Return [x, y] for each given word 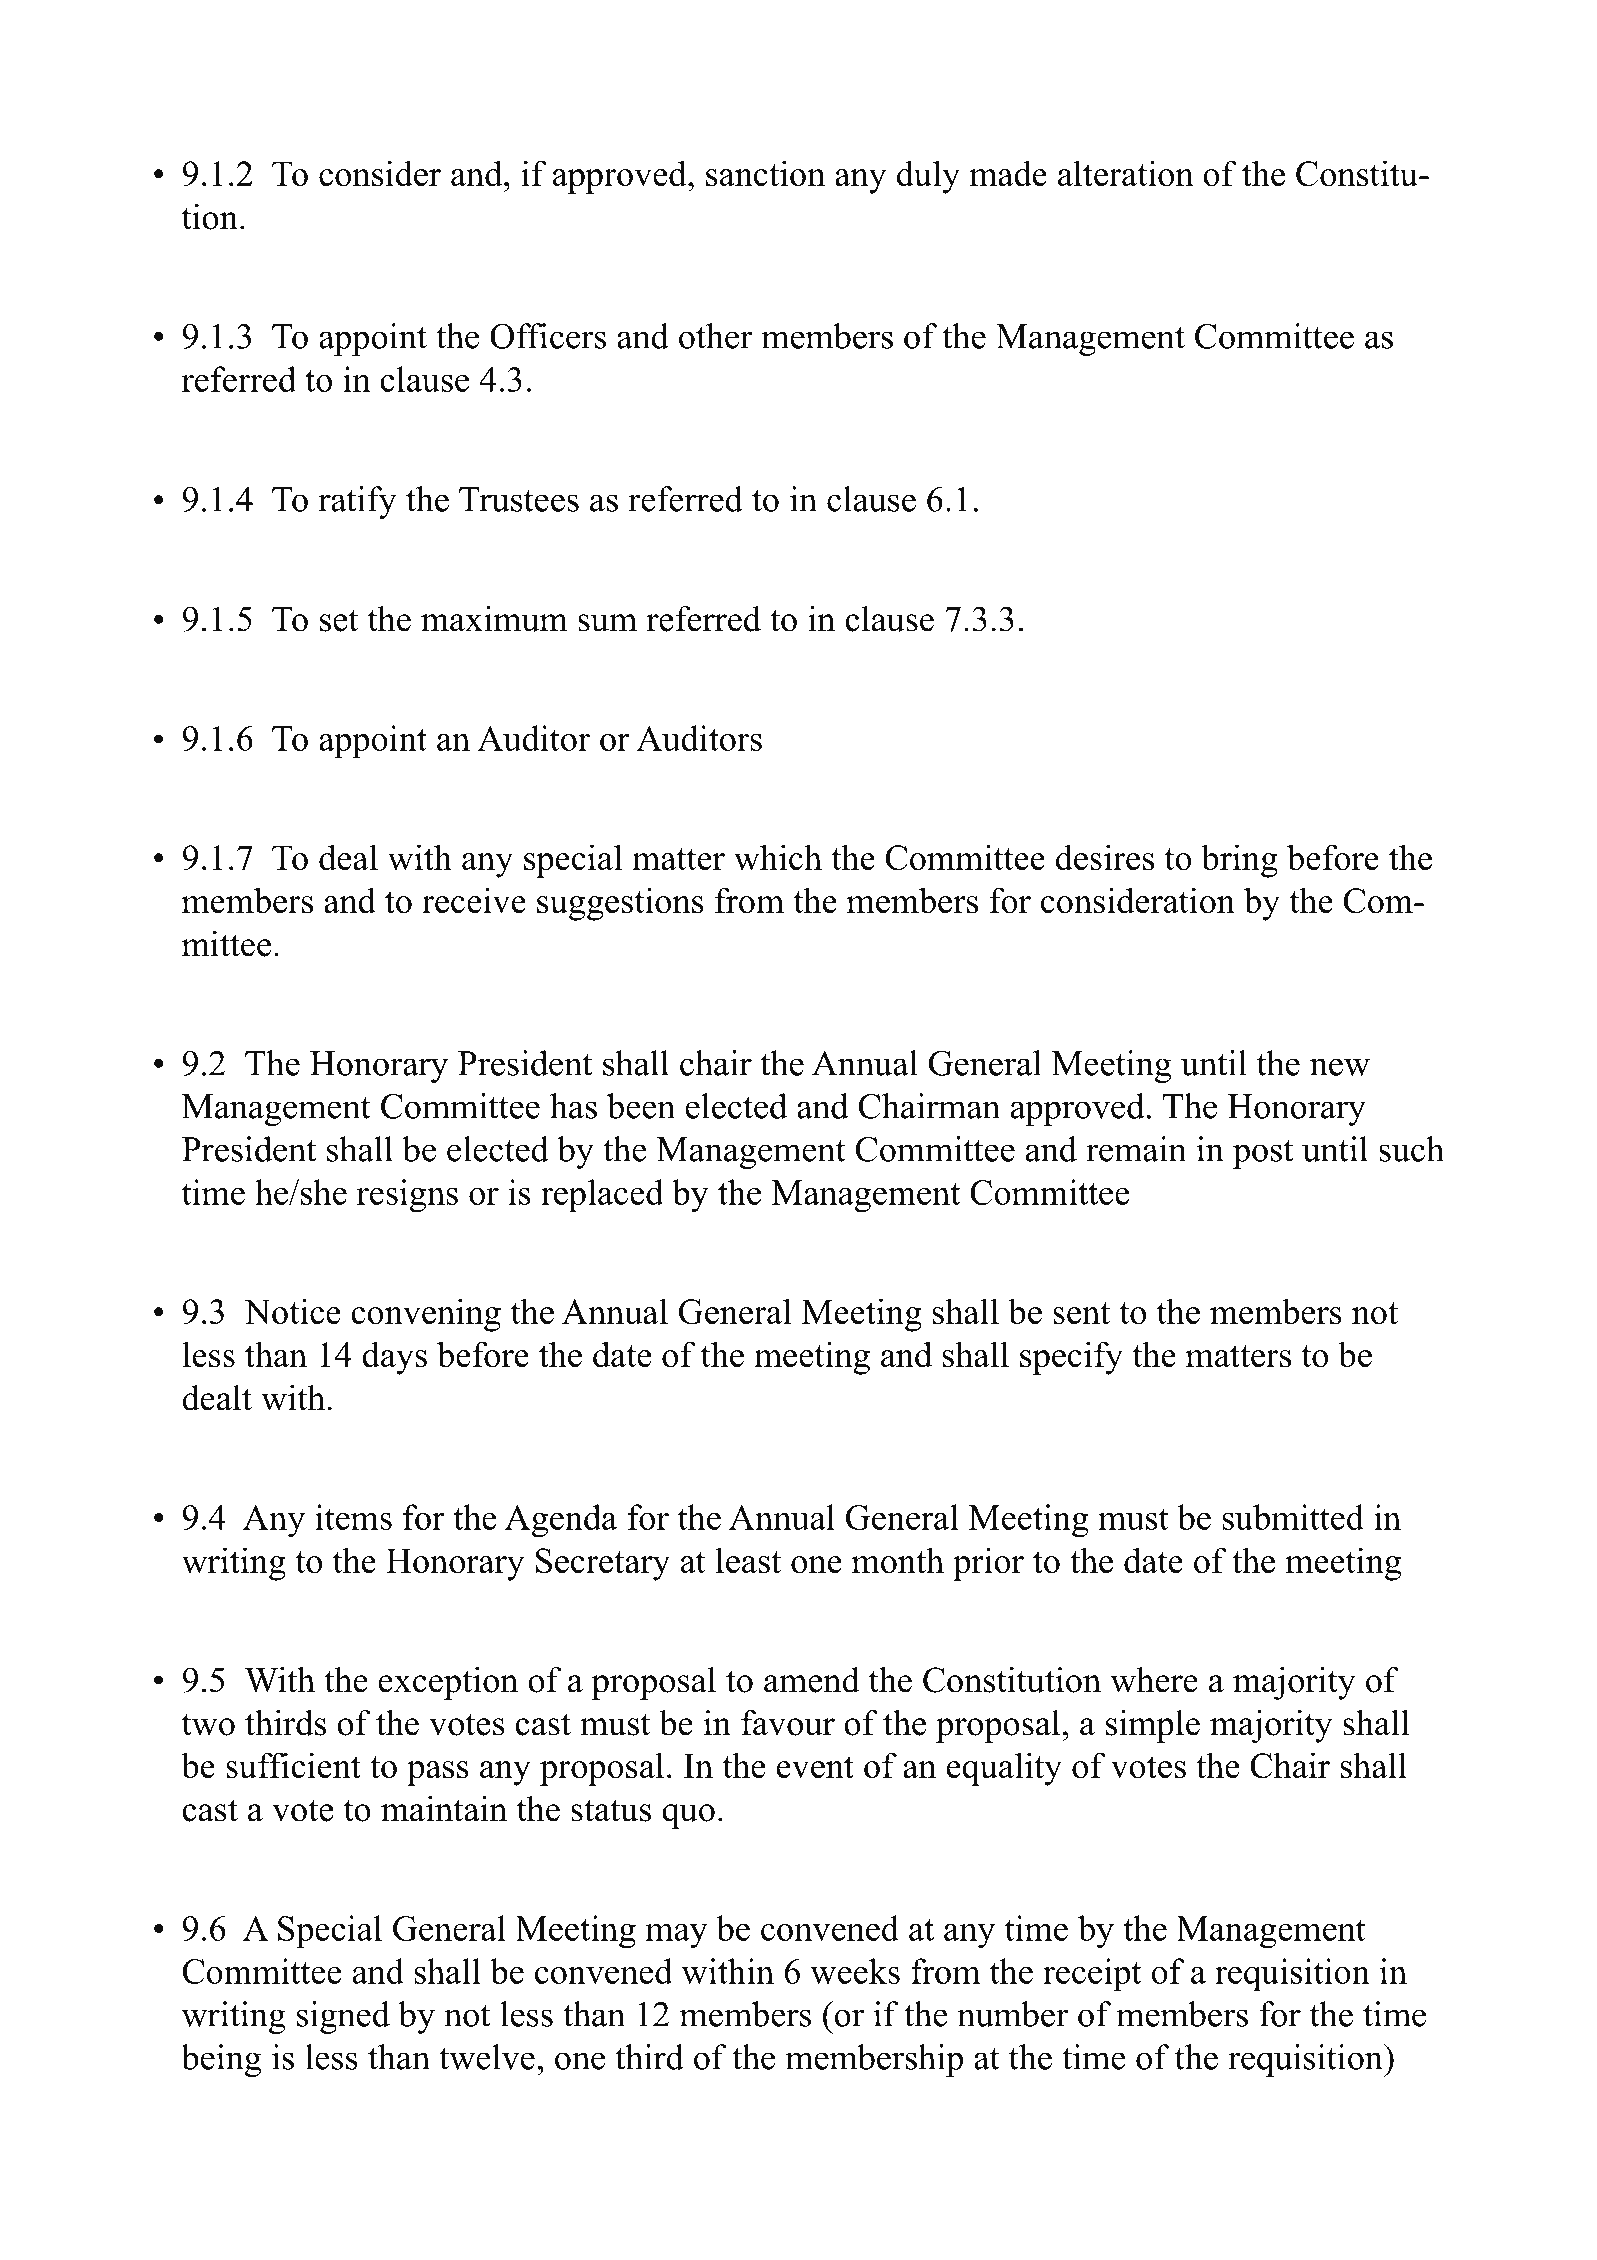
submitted [1293, 1517]
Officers [548, 336]
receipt [1092, 1975]
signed [343, 2017]
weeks [855, 1971]
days [394, 1358]
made [1008, 173]
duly [928, 177]
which [778, 857]
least [748, 1560]
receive [474, 900]
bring [1239, 861]
